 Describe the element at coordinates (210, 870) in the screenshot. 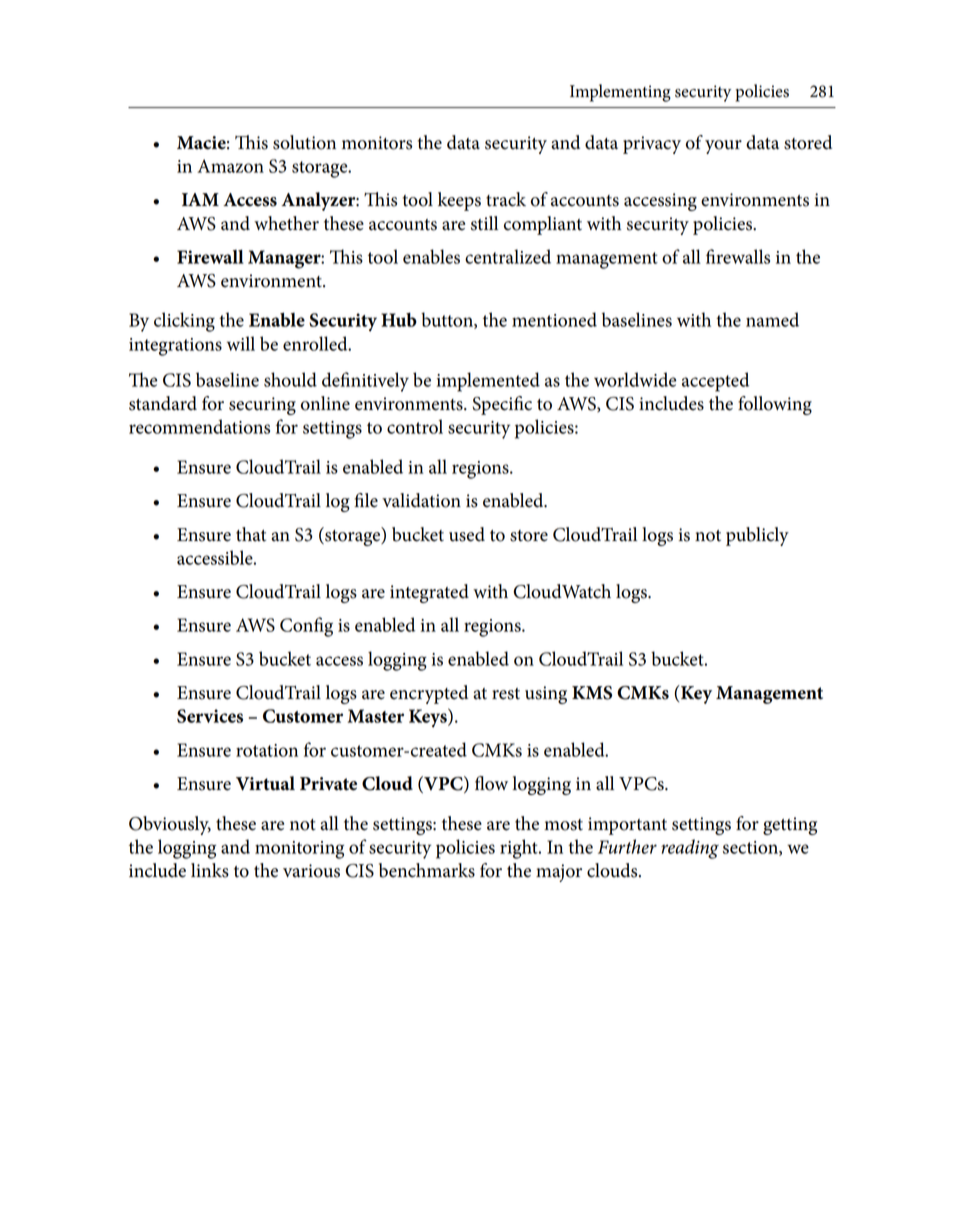

I see `links` at that location.
